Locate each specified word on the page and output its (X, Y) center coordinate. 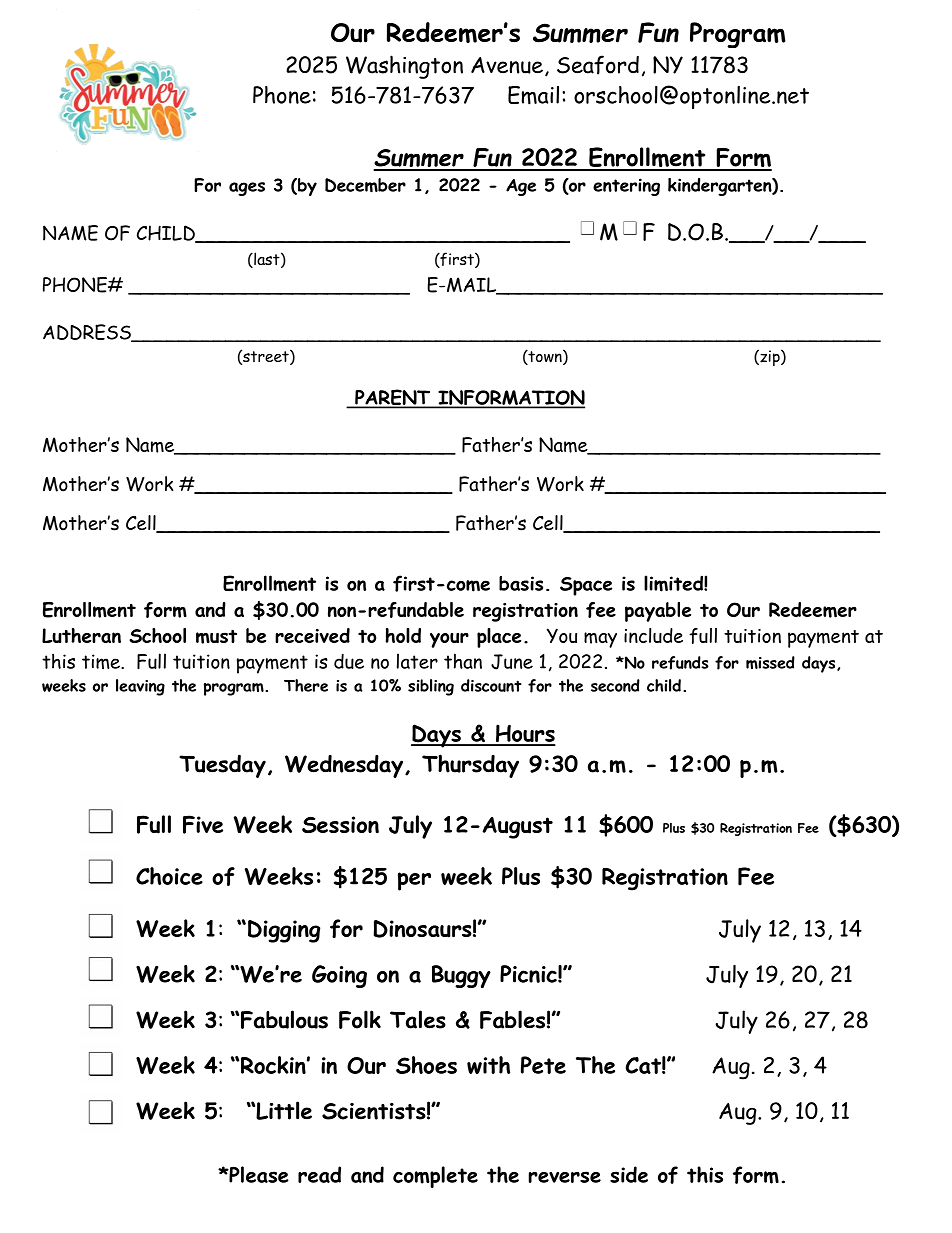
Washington (404, 67)
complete (435, 1177)
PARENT (393, 398)
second (615, 685)
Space (586, 586)
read (319, 1174)
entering (626, 187)
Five (203, 824)
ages (247, 189)
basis (521, 583)
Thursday (470, 766)
